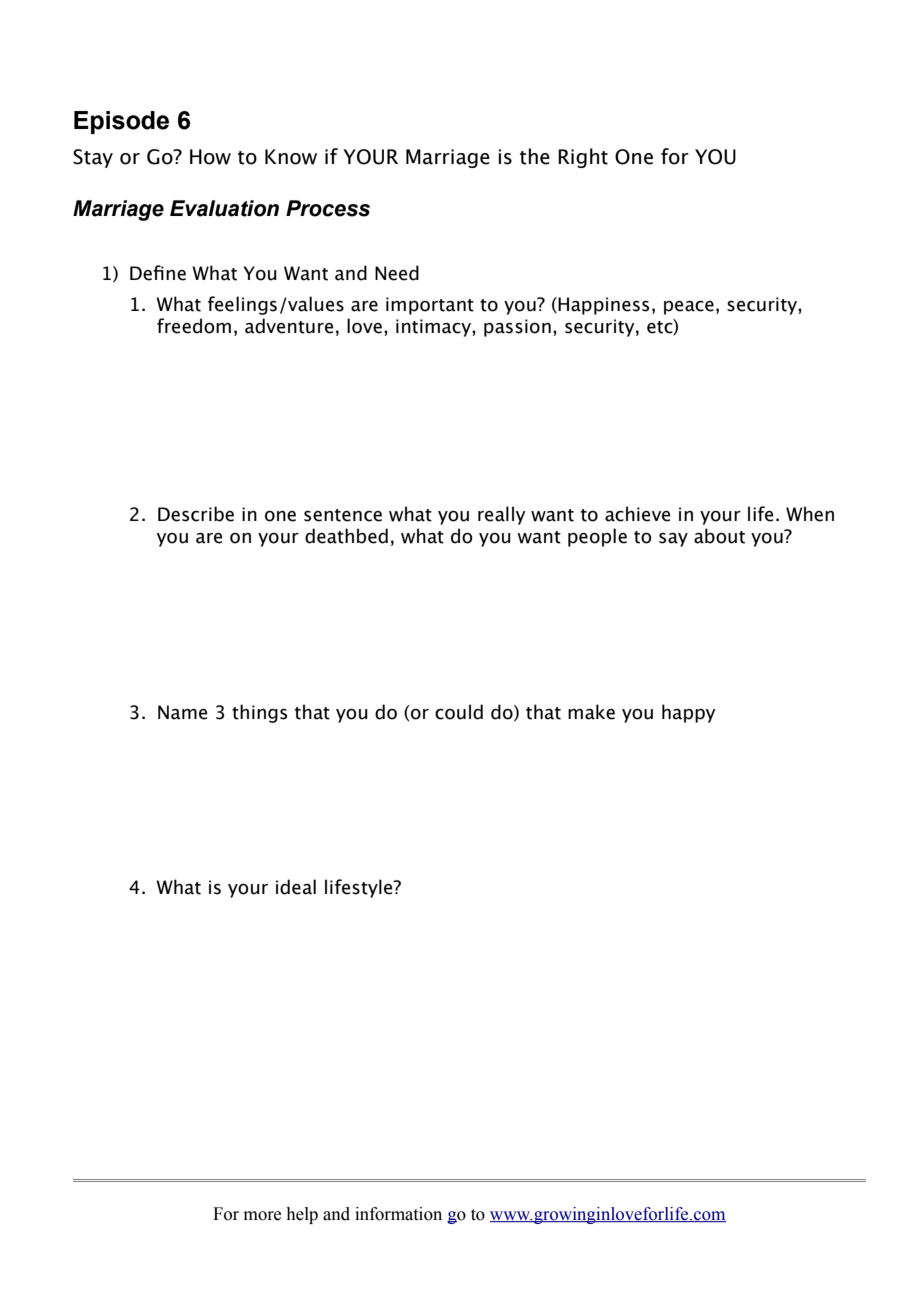  What do you see at coordinates (262, 1216) in the document?
I see `more` at bounding box center [262, 1216].
